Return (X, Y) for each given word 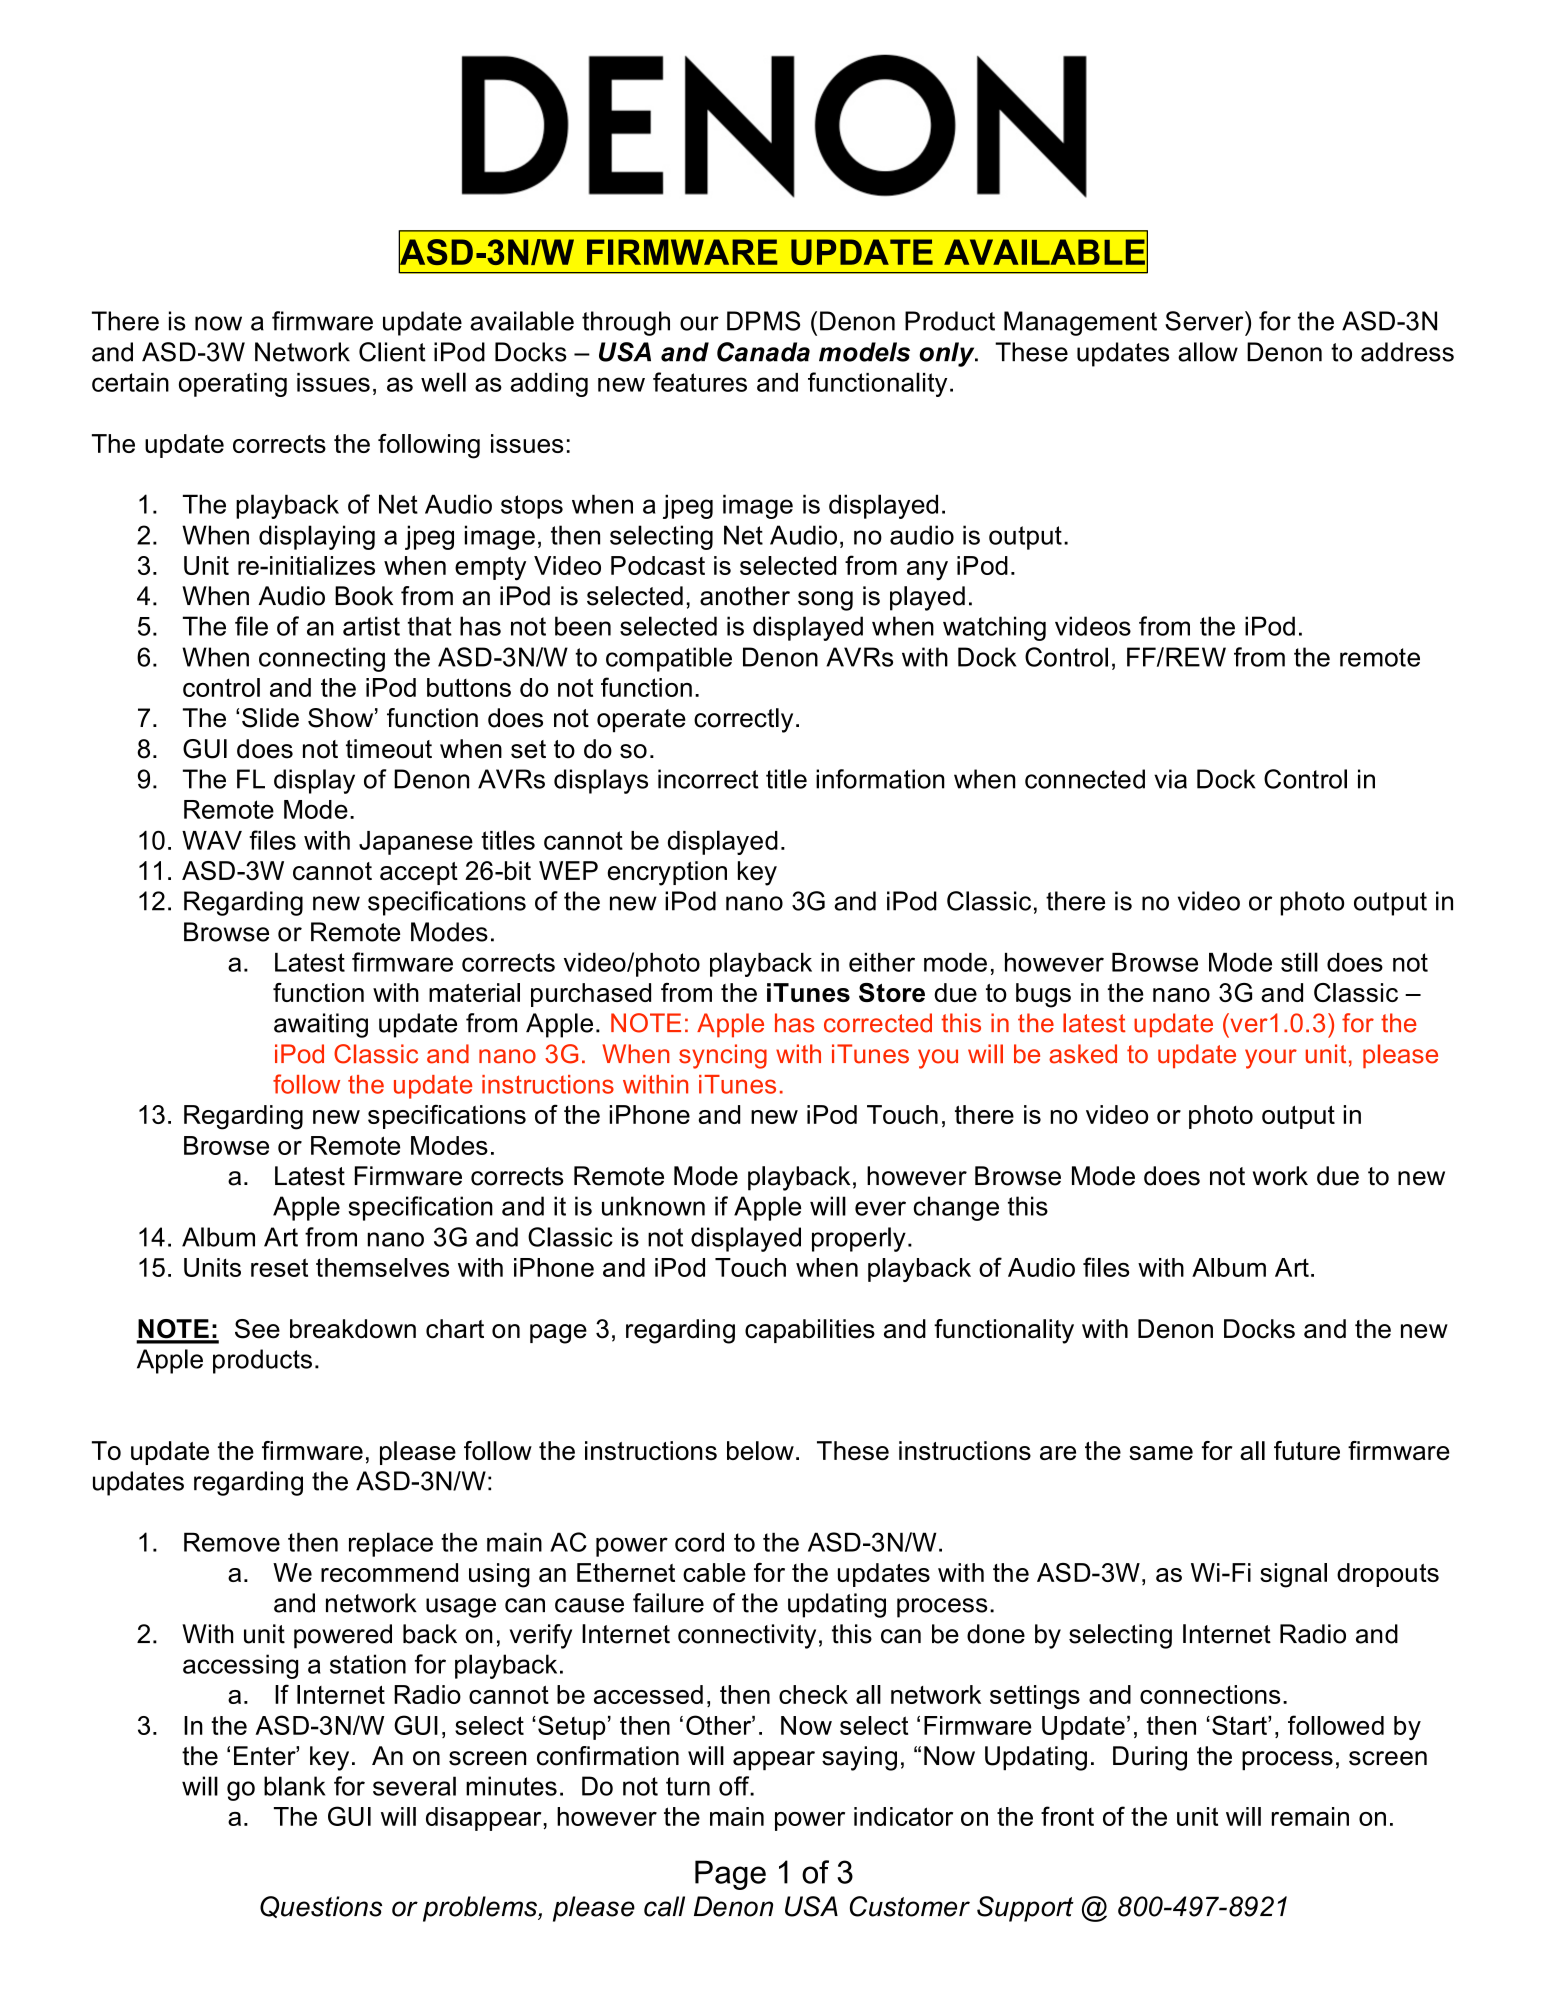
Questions (321, 1907)
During (1150, 1758)
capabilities (810, 1331)
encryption (667, 873)
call (664, 1906)
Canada (763, 352)
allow (1208, 352)
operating (233, 385)
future (1307, 1450)
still (1299, 962)
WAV (212, 840)
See (257, 1329)
